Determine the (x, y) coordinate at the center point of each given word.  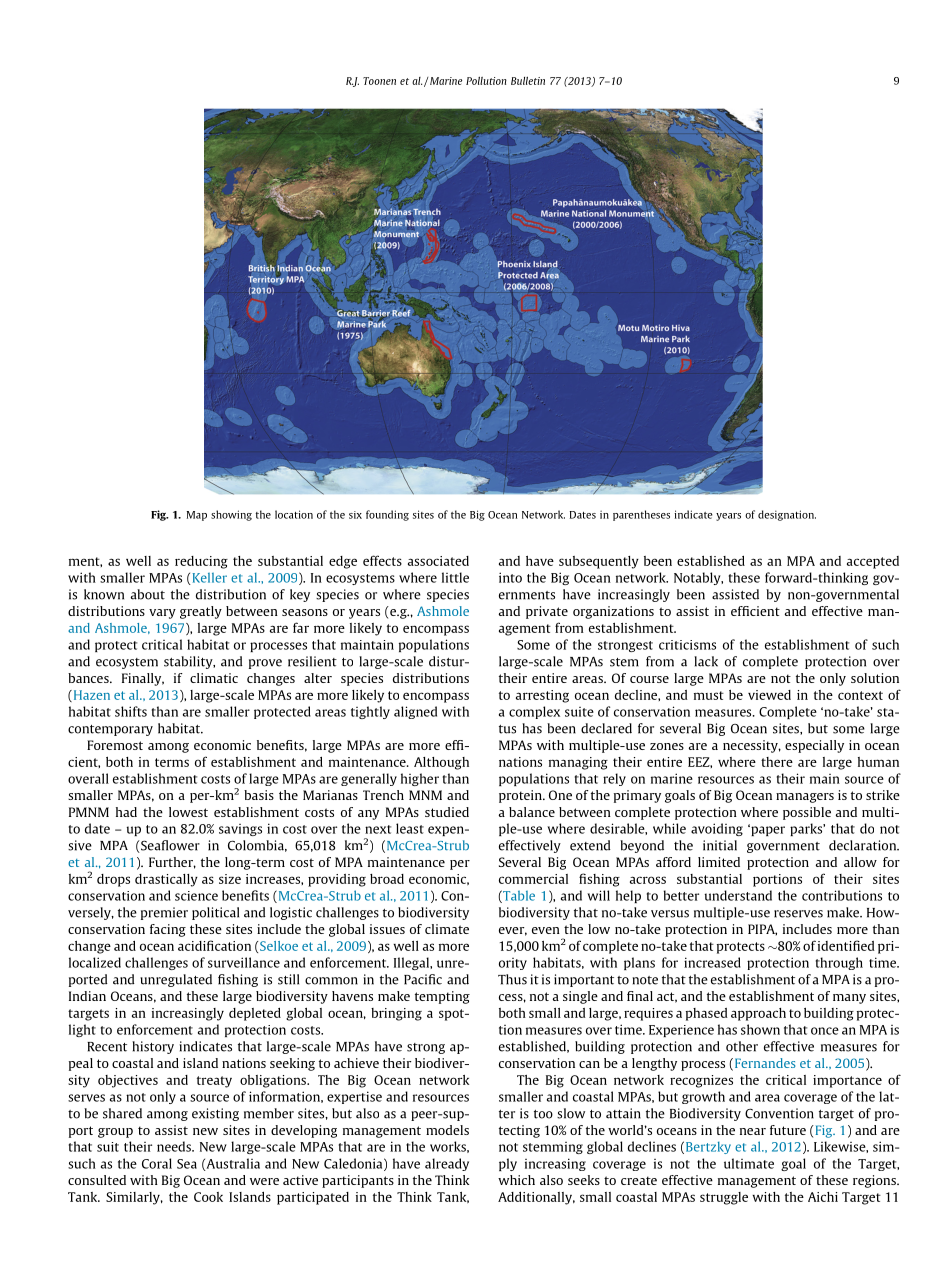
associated (438, 561)
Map (197, 516)
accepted (873, 562)
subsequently (599, 562)
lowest (188, 812)
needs (175, 1146)
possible (807, 813)
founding (387, 515)
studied (447, 812)
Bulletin (528, 80)
